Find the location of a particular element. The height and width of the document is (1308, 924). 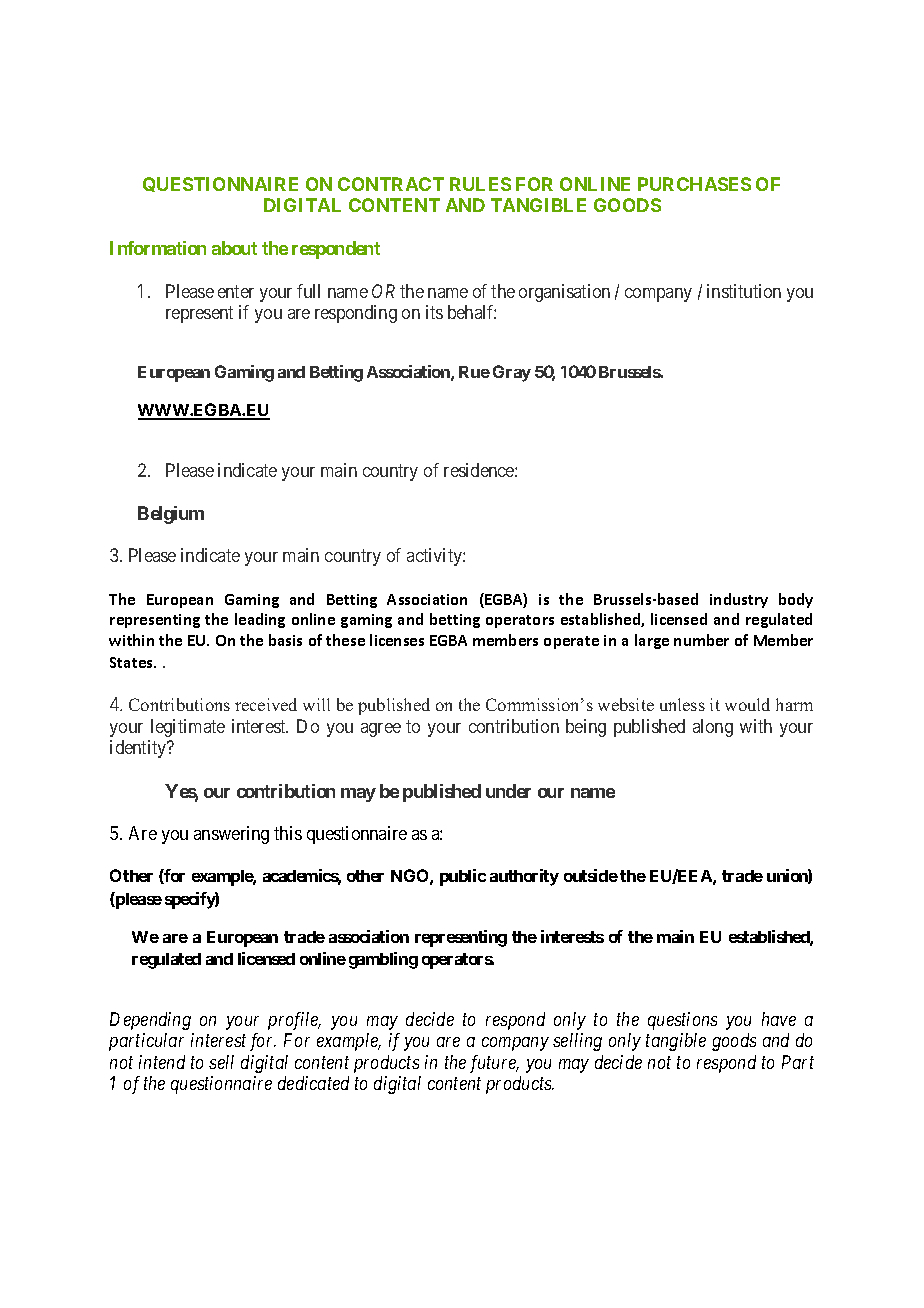

legitimate is located at coordinates (188, 728).
